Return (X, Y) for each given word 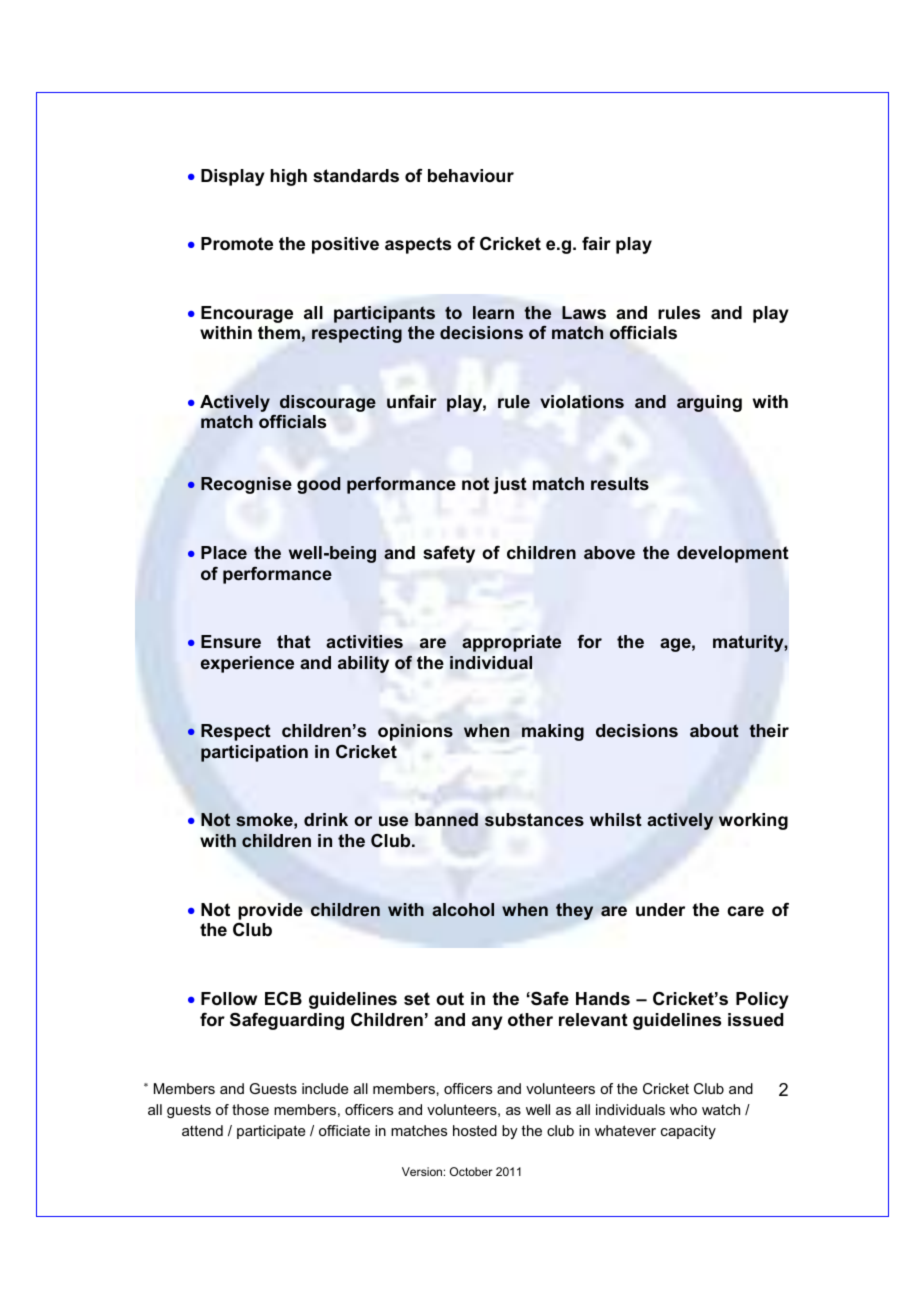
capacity (688, 1132)
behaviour (471, 175)
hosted (475, 1130)
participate (271, 1132)
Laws (584, 313)
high (288, 177)
